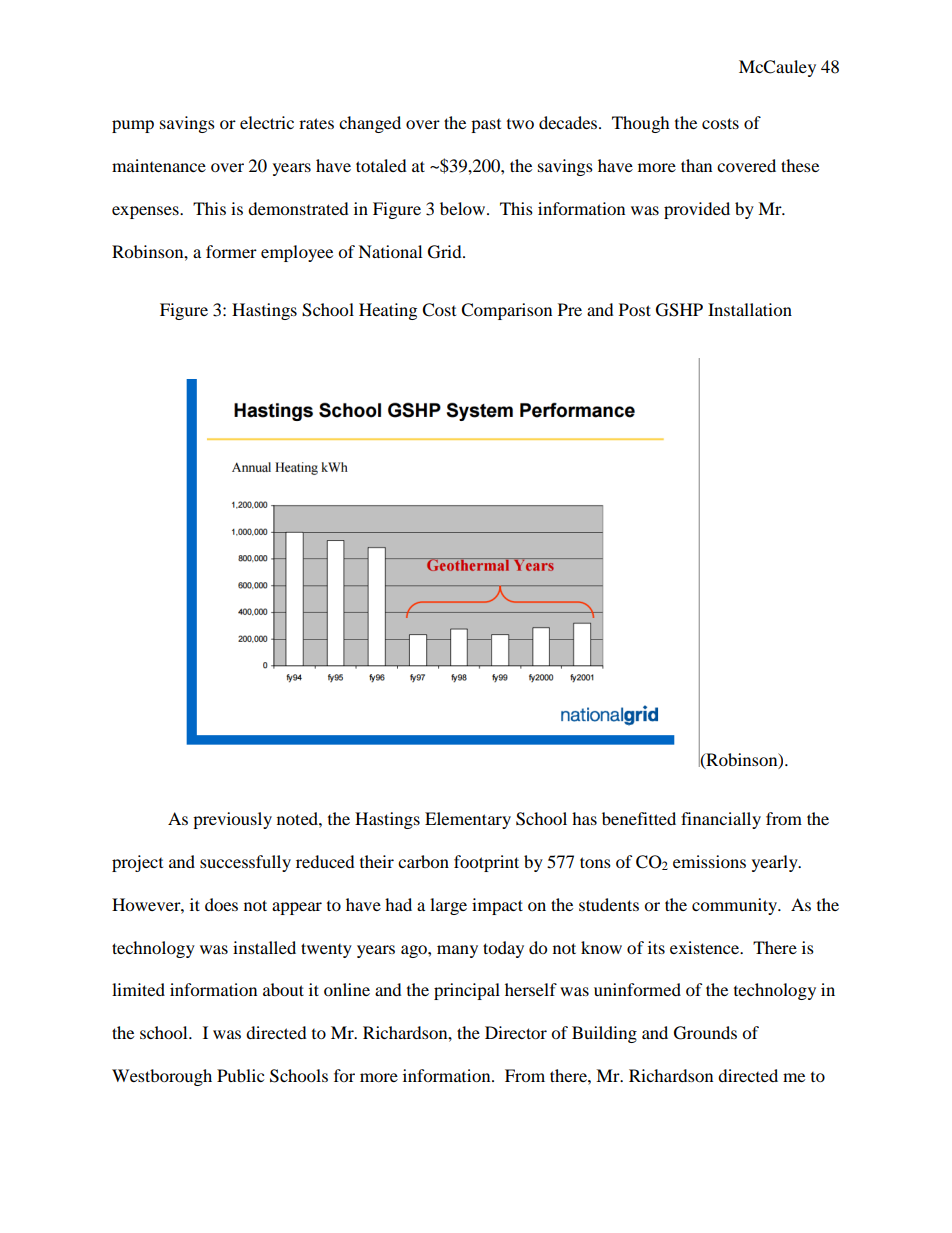  I want to click on Installation, so click(750, 309).
